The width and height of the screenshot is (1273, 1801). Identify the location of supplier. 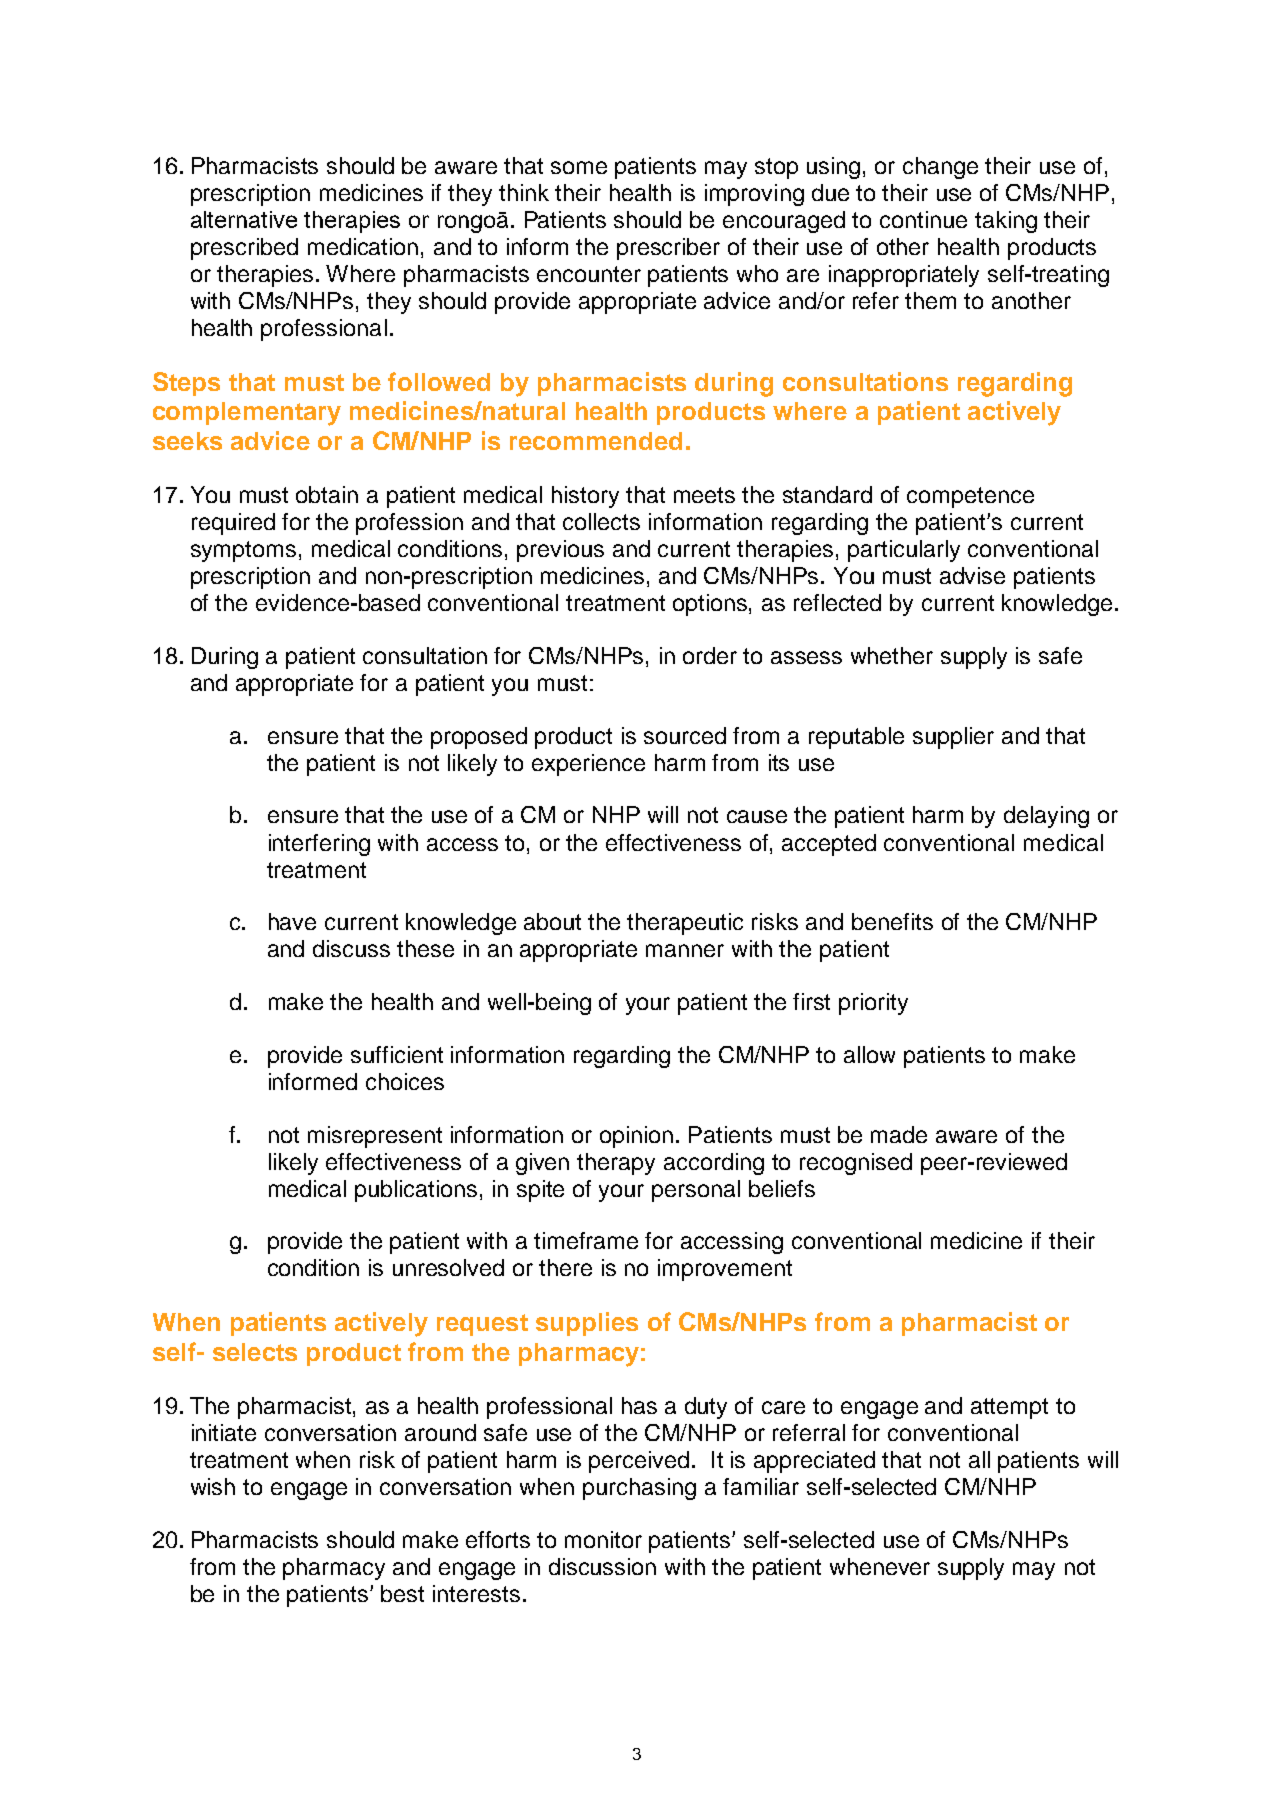
(953, 738).
